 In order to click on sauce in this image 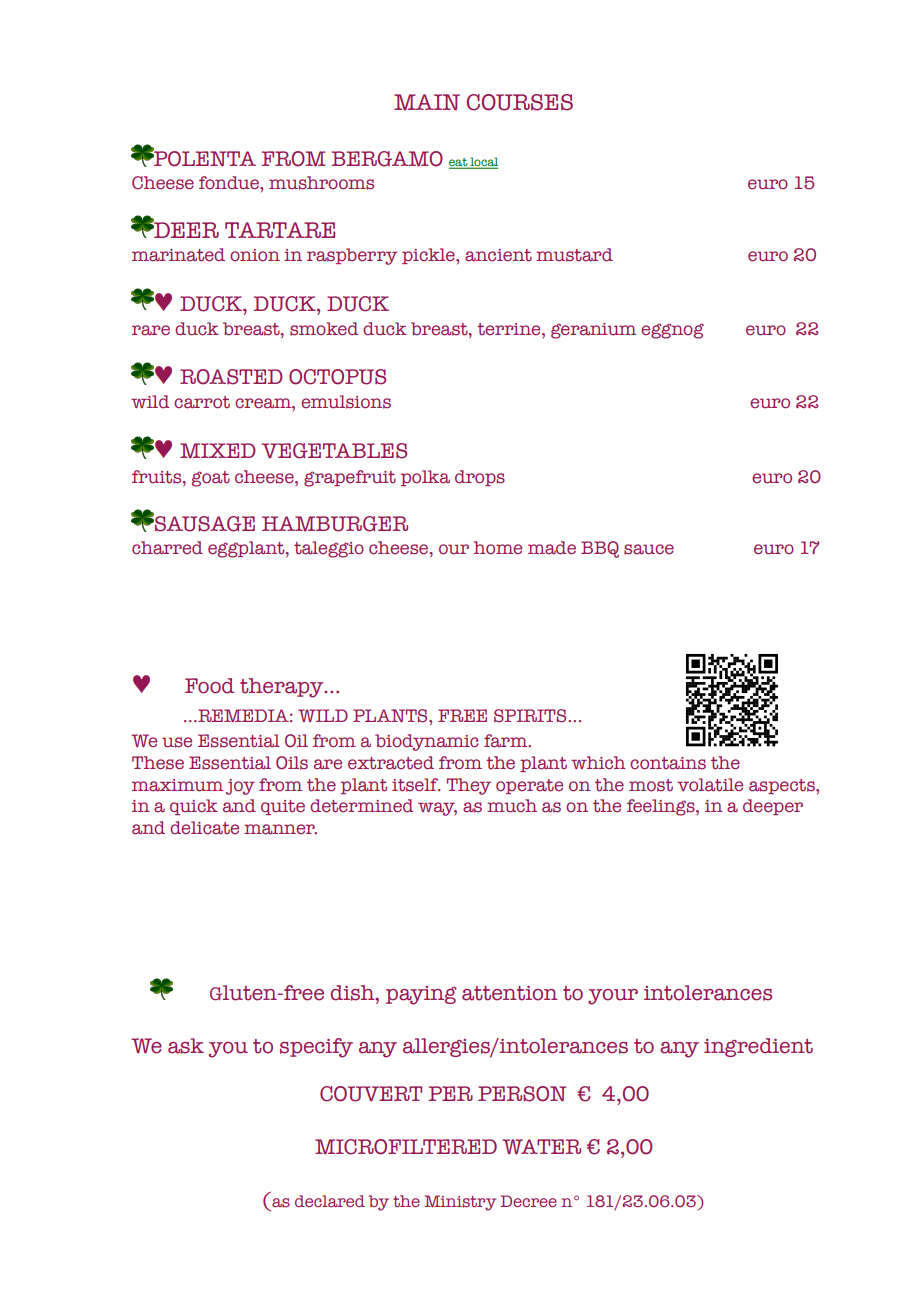, I will do `click(649, 549)`.
